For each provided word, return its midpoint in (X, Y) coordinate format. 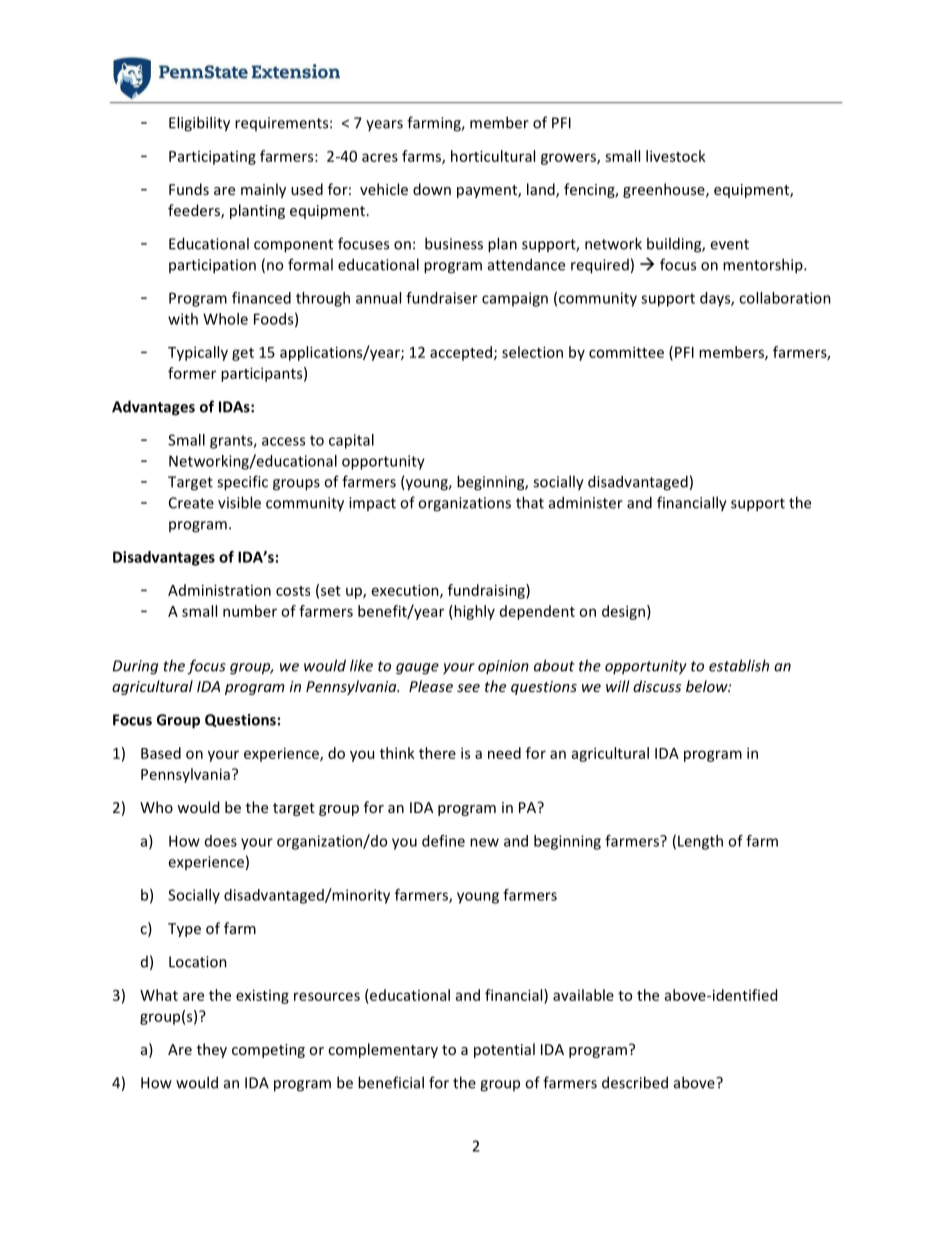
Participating (212, 157)
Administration (219, 590)
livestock (676, 156)
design (623, 612)
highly (473, 612)
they (212, 1050)
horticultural (493, 156)
